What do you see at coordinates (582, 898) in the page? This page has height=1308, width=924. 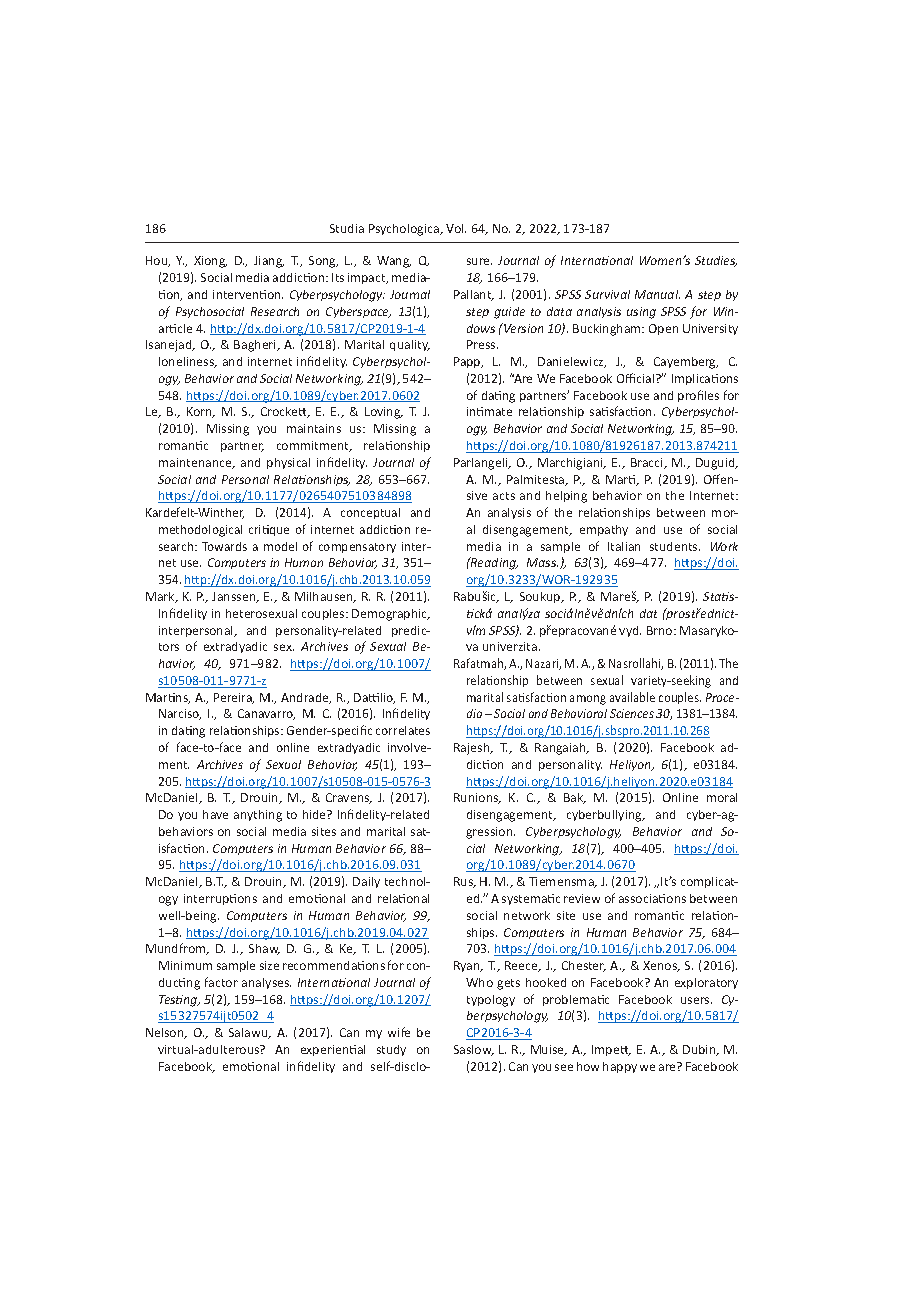 I see `review` at bounding box center [582, 898].
